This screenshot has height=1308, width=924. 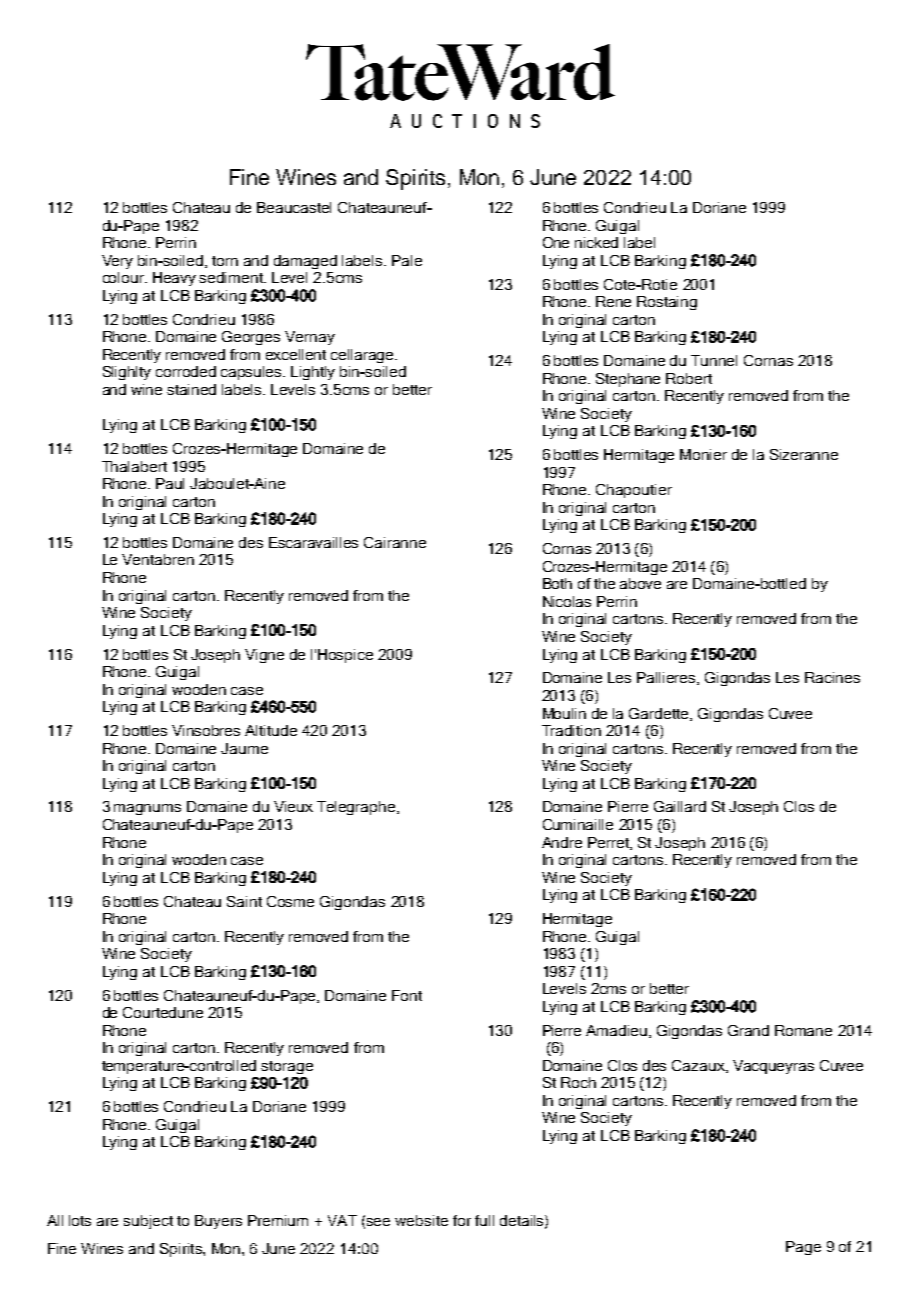 What do you see at coordinates (571, 730) in the screenshot?
I see `Tradition` at bounding box center [571, 730].
